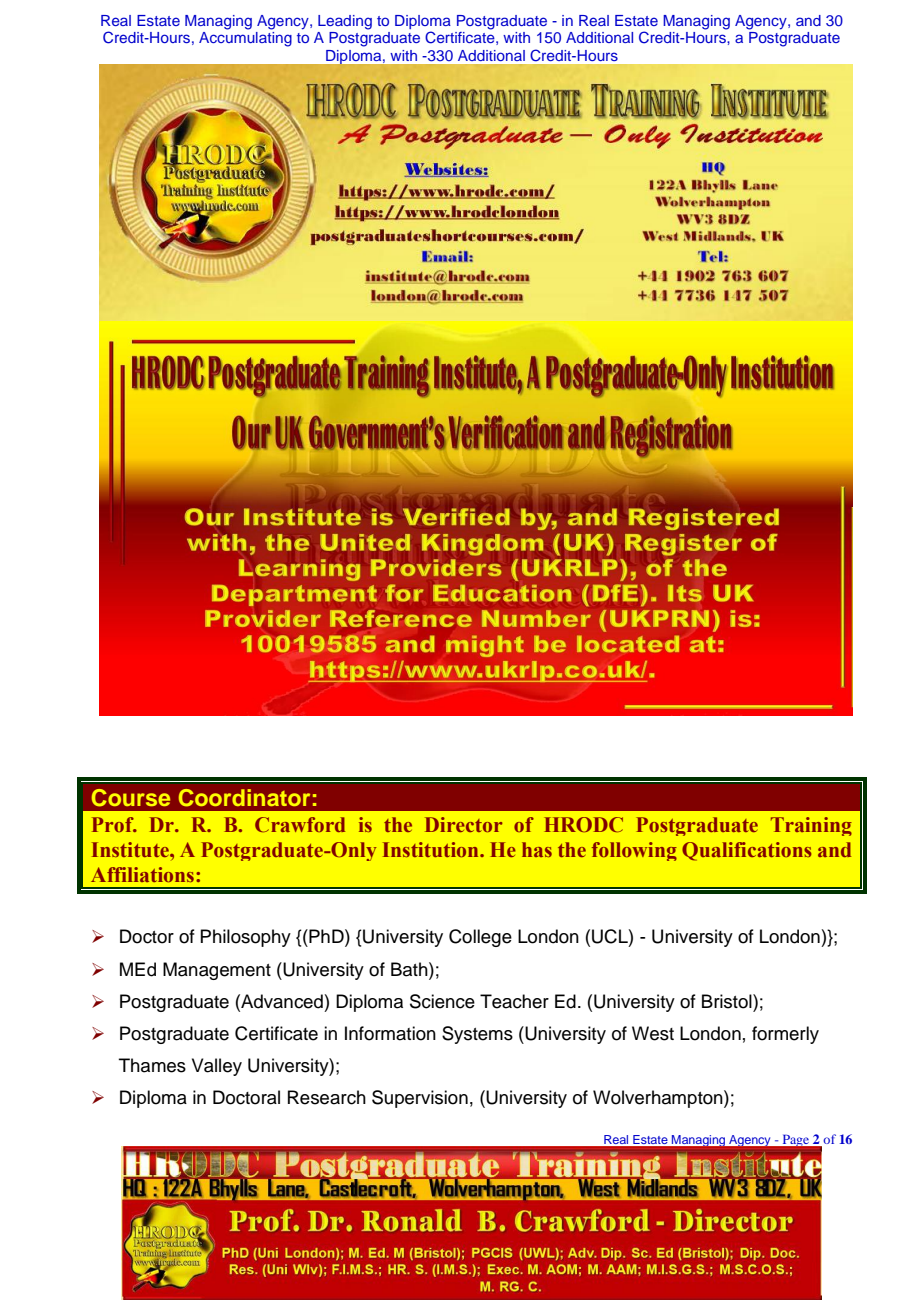  I want to click on Director, so click(463, 824).
